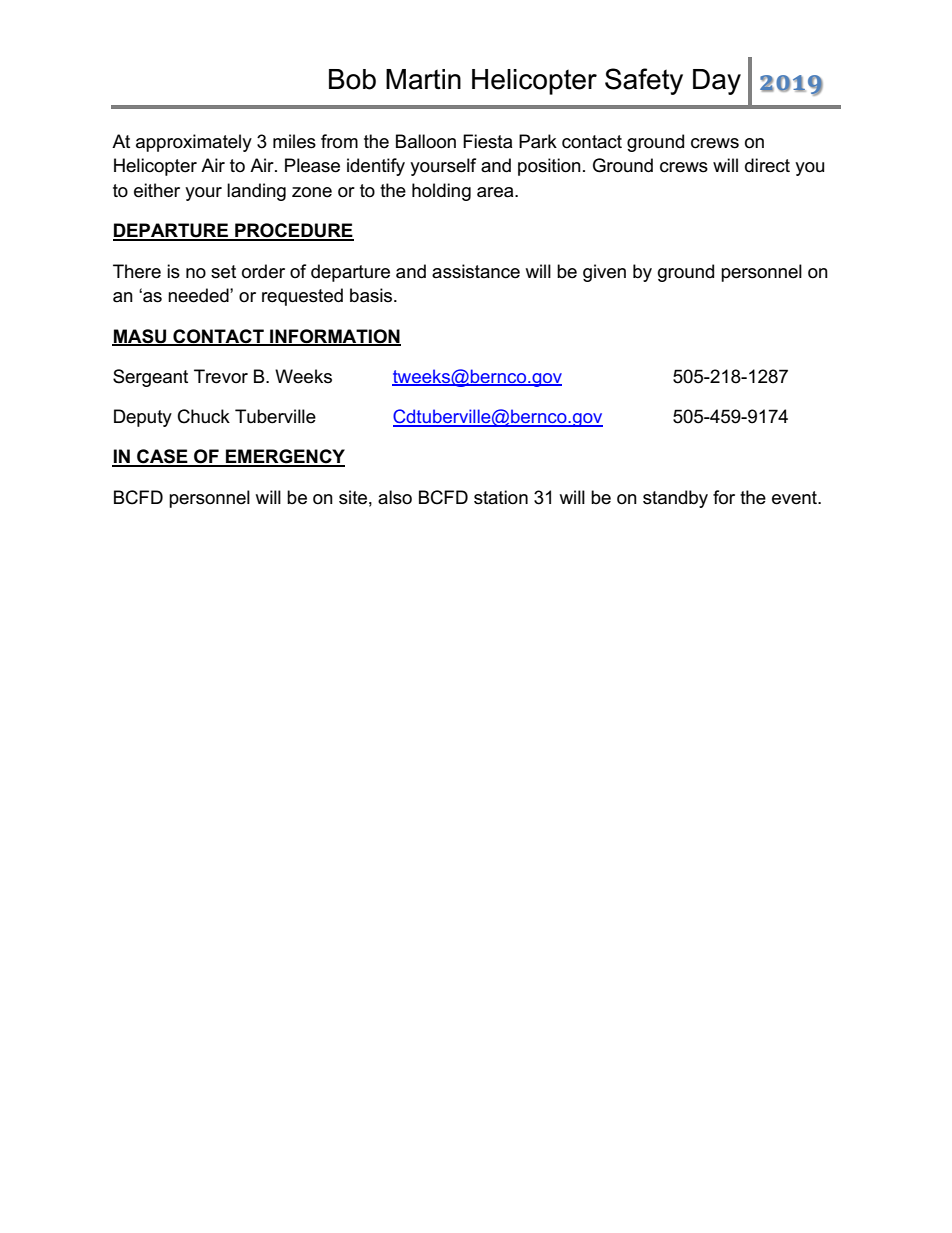 The image size is (952, 1233). I want to click on Bob, so click(352, 79).
